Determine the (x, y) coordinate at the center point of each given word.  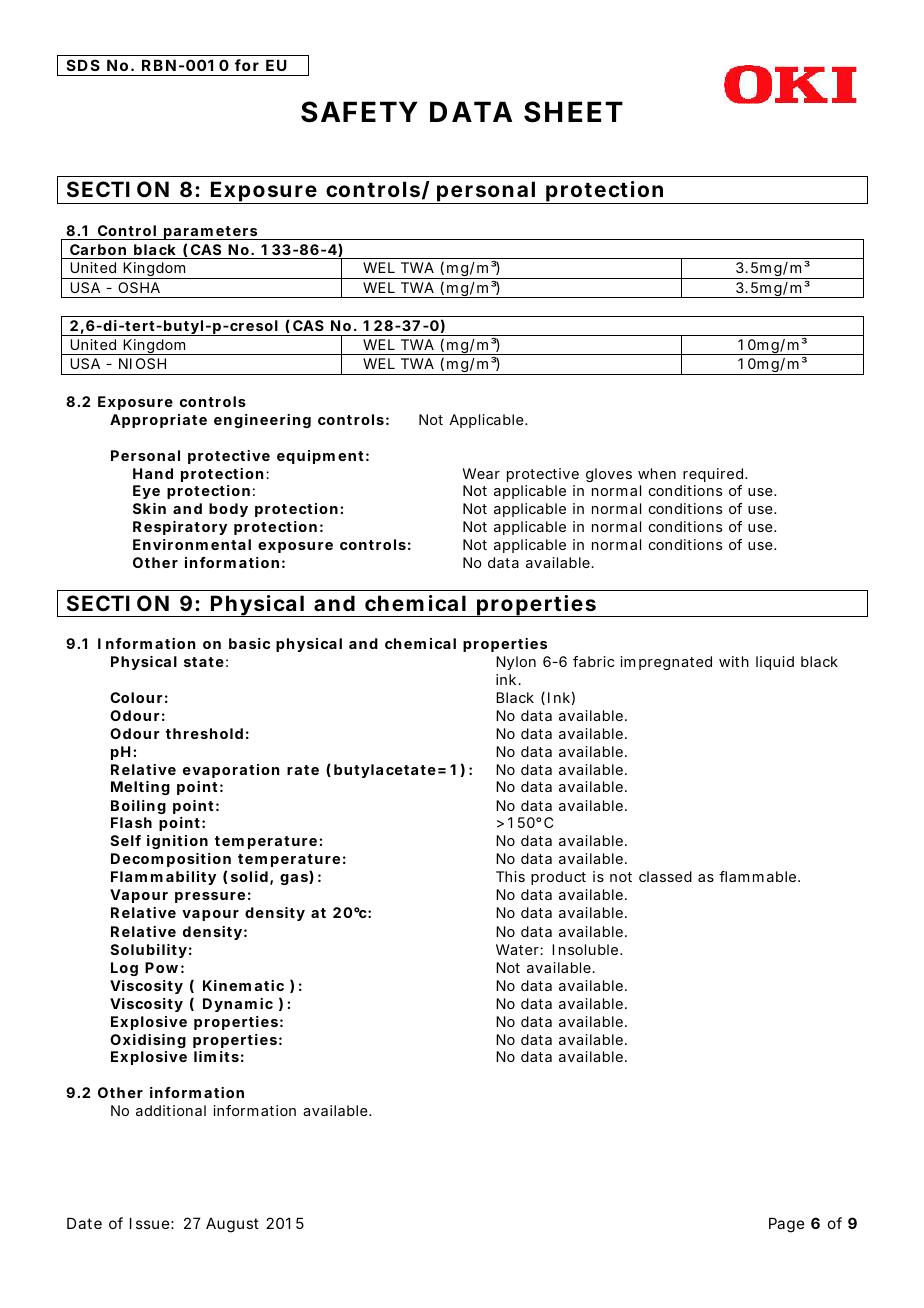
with (734, 661)
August (232, 1225)
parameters (210, 233)
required (713, 475)
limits (216, 1056)
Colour (136, 697)
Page (786, 1225)
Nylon (516, 663)
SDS (83, 65)
